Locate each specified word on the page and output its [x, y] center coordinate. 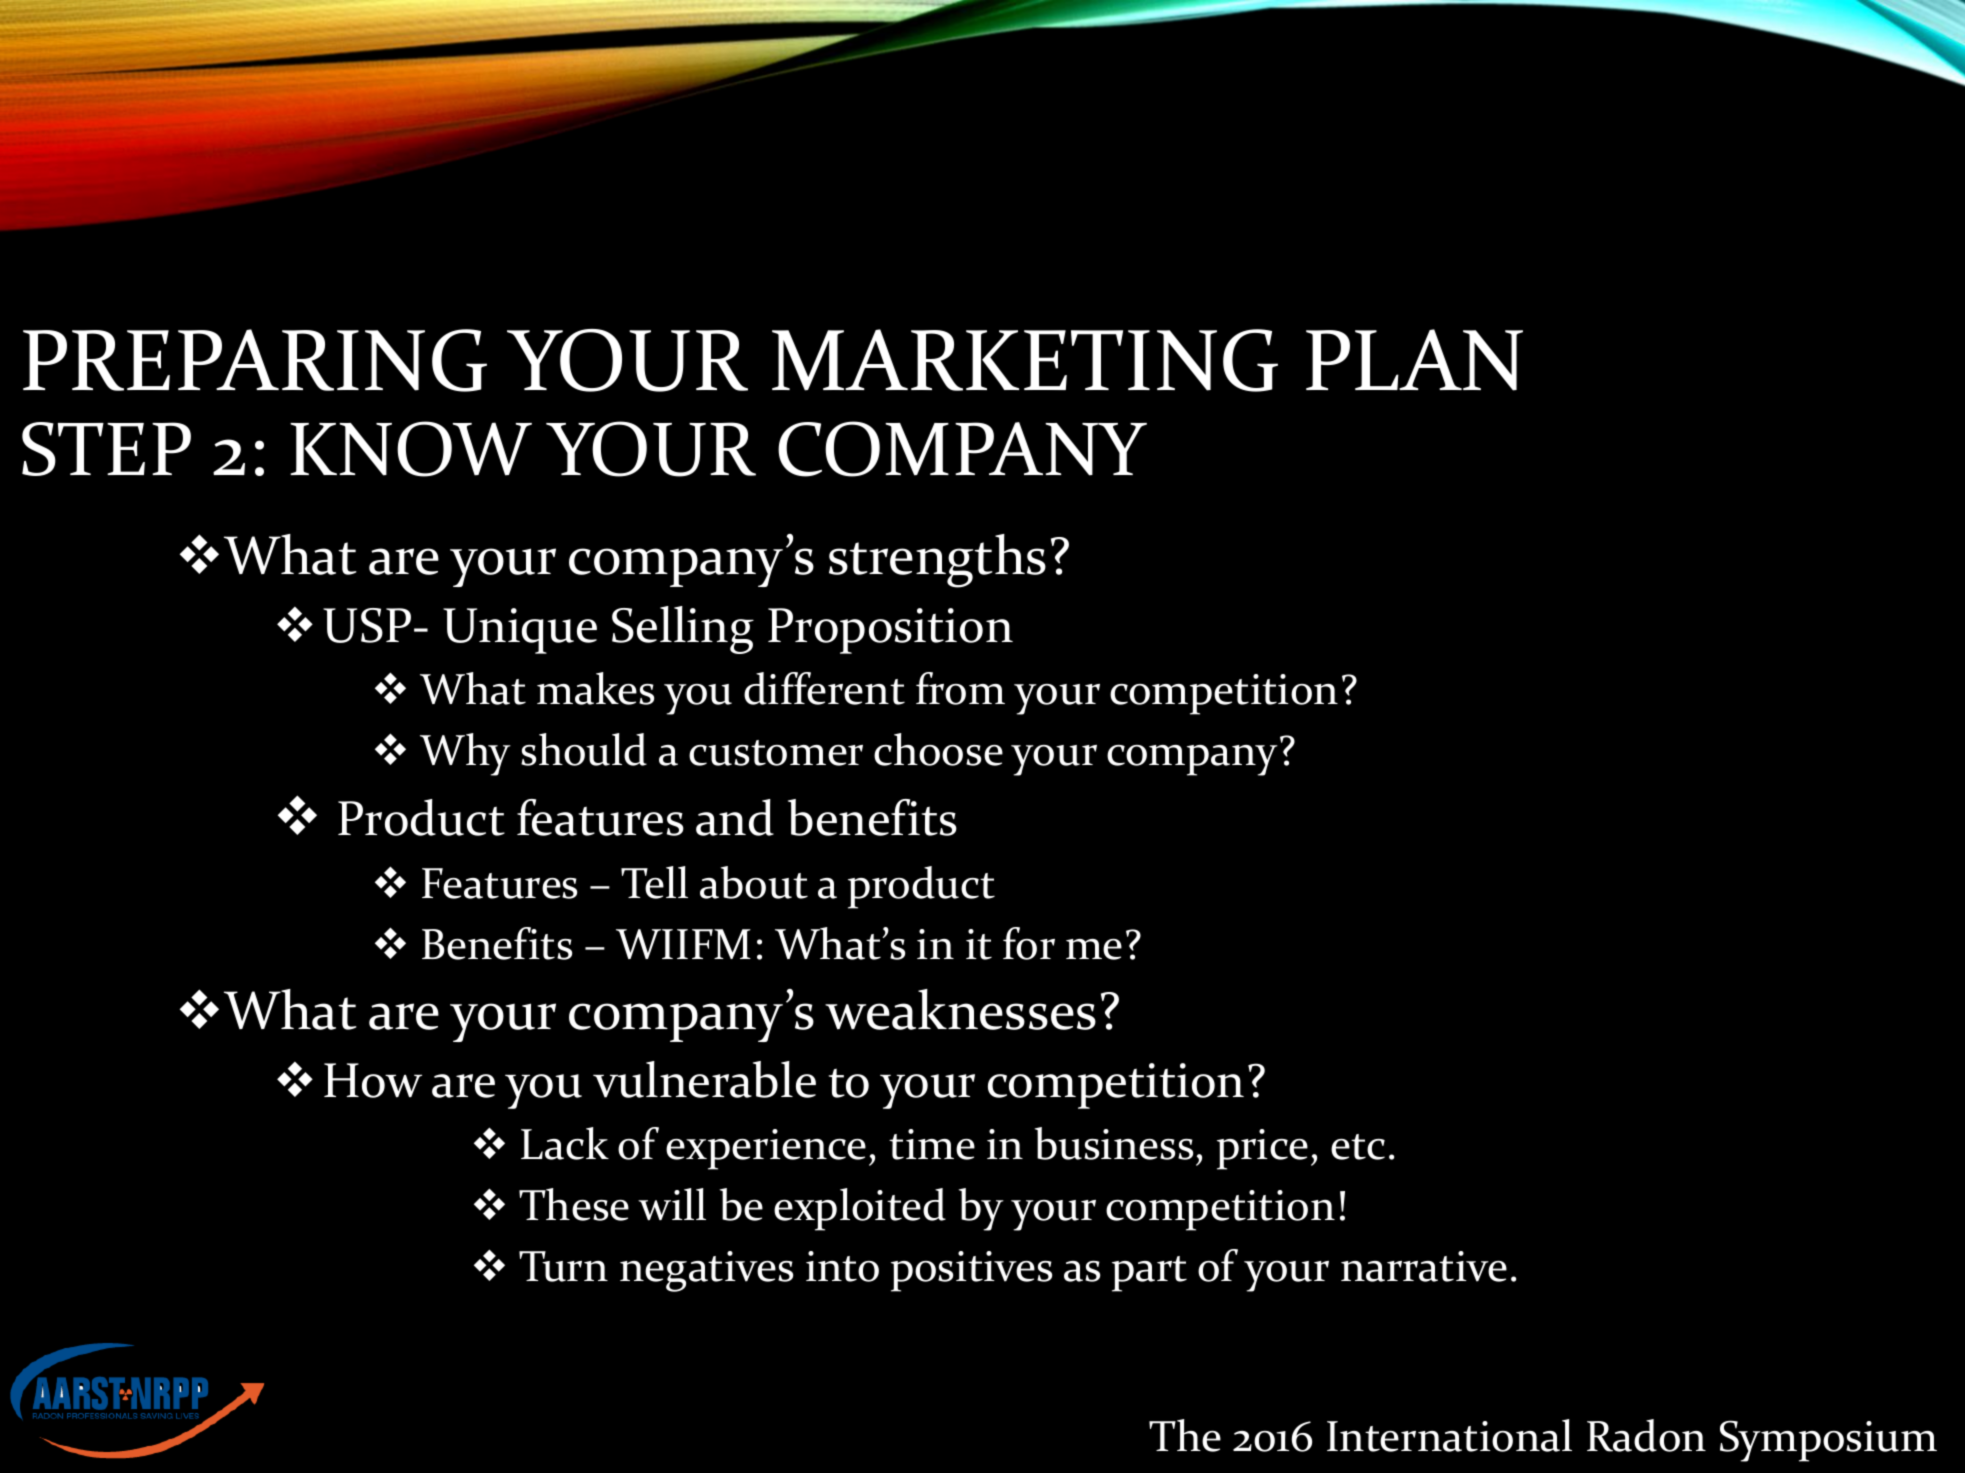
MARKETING [1025, 360]
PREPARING [255, 360]
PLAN [1414, 360]
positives [971, 1271]
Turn [563, 1266]
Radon [1646, 1435]
